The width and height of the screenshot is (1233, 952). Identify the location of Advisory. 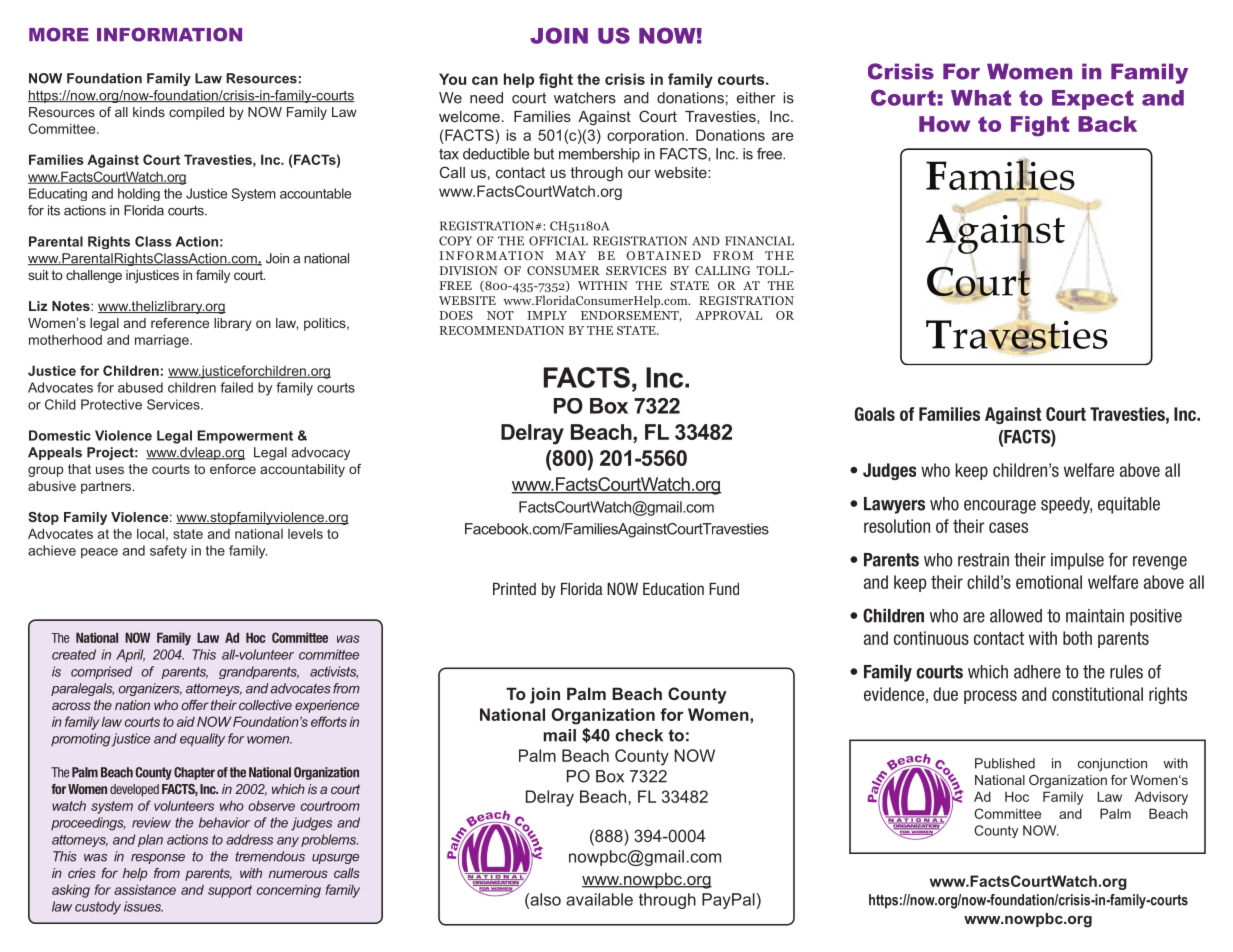
(1161, 798).
